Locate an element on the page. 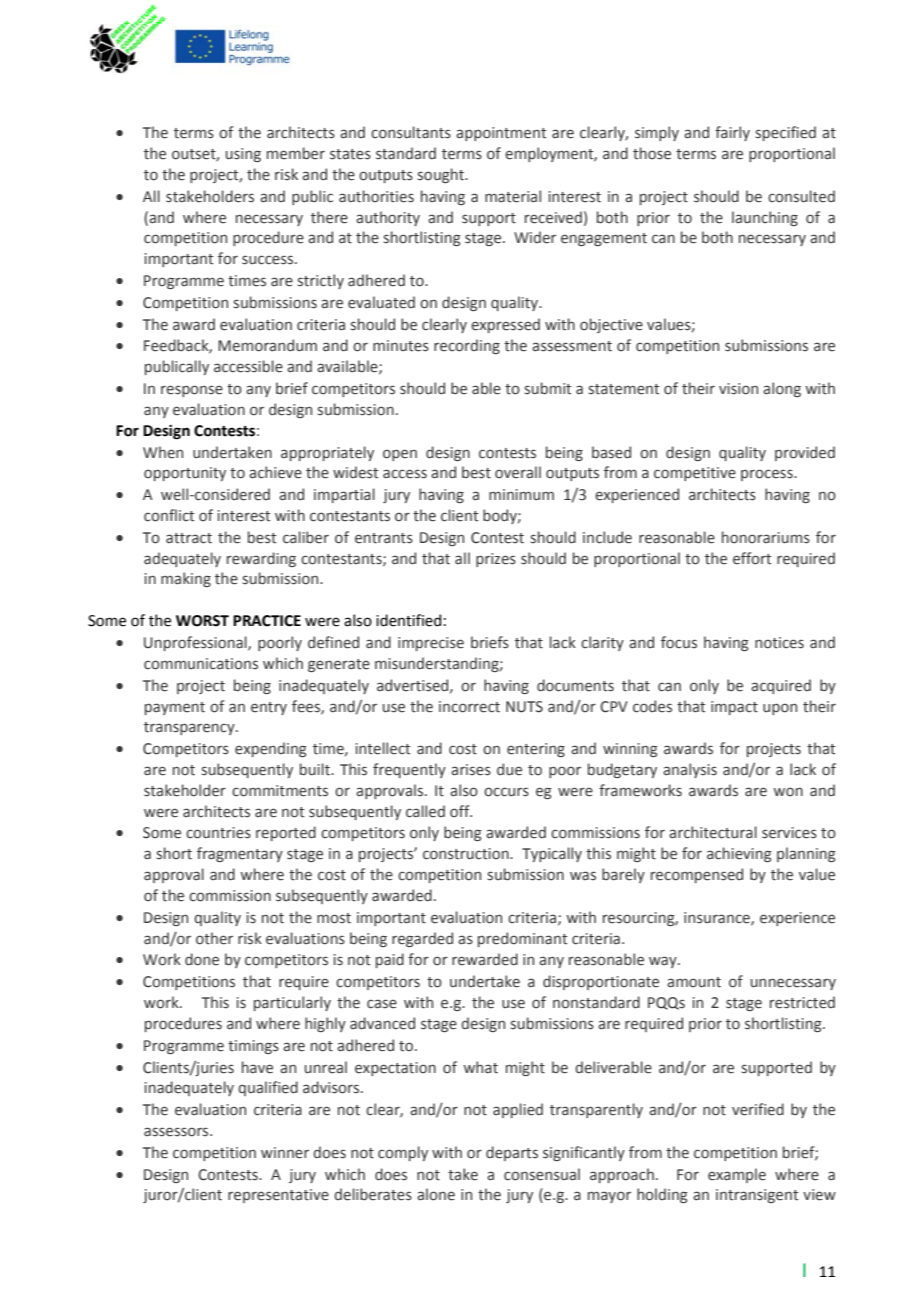  departs is located at coordinates (512, 1153).
